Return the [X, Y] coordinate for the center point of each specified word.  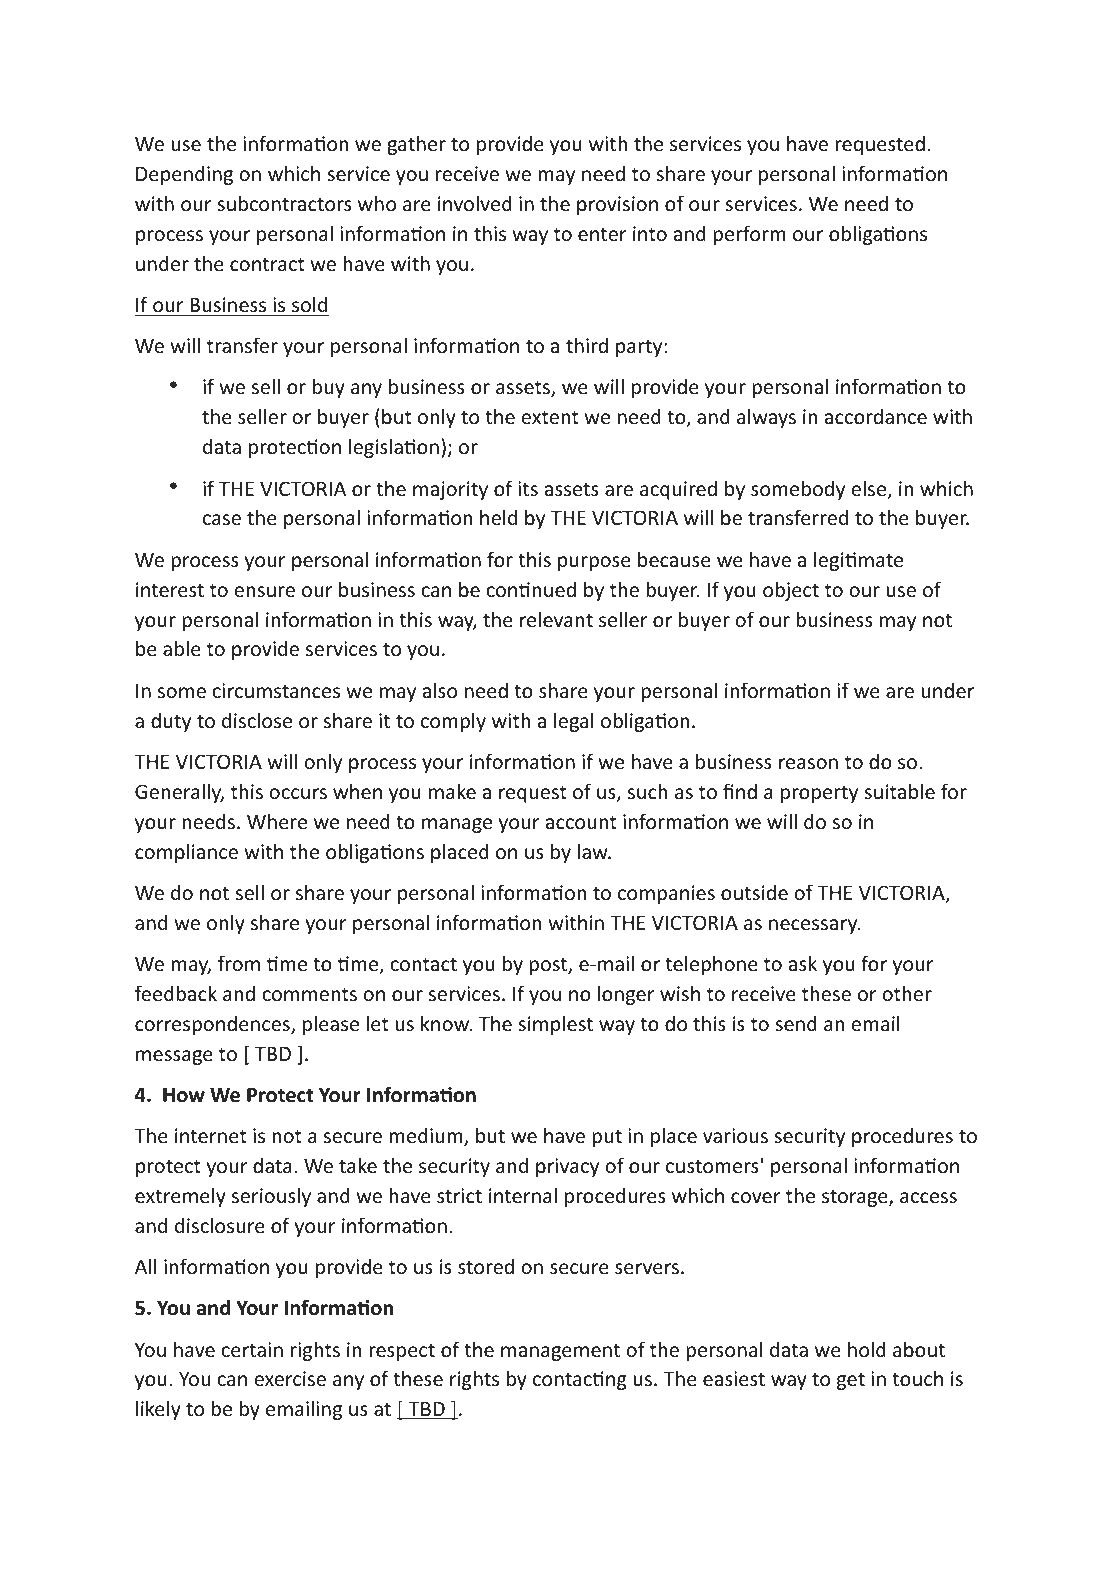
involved [475, 203]
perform [749, 235]
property [819, 794]
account [581, 822]
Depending [184, 175]
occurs [298, 793]
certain [252, 1349]
